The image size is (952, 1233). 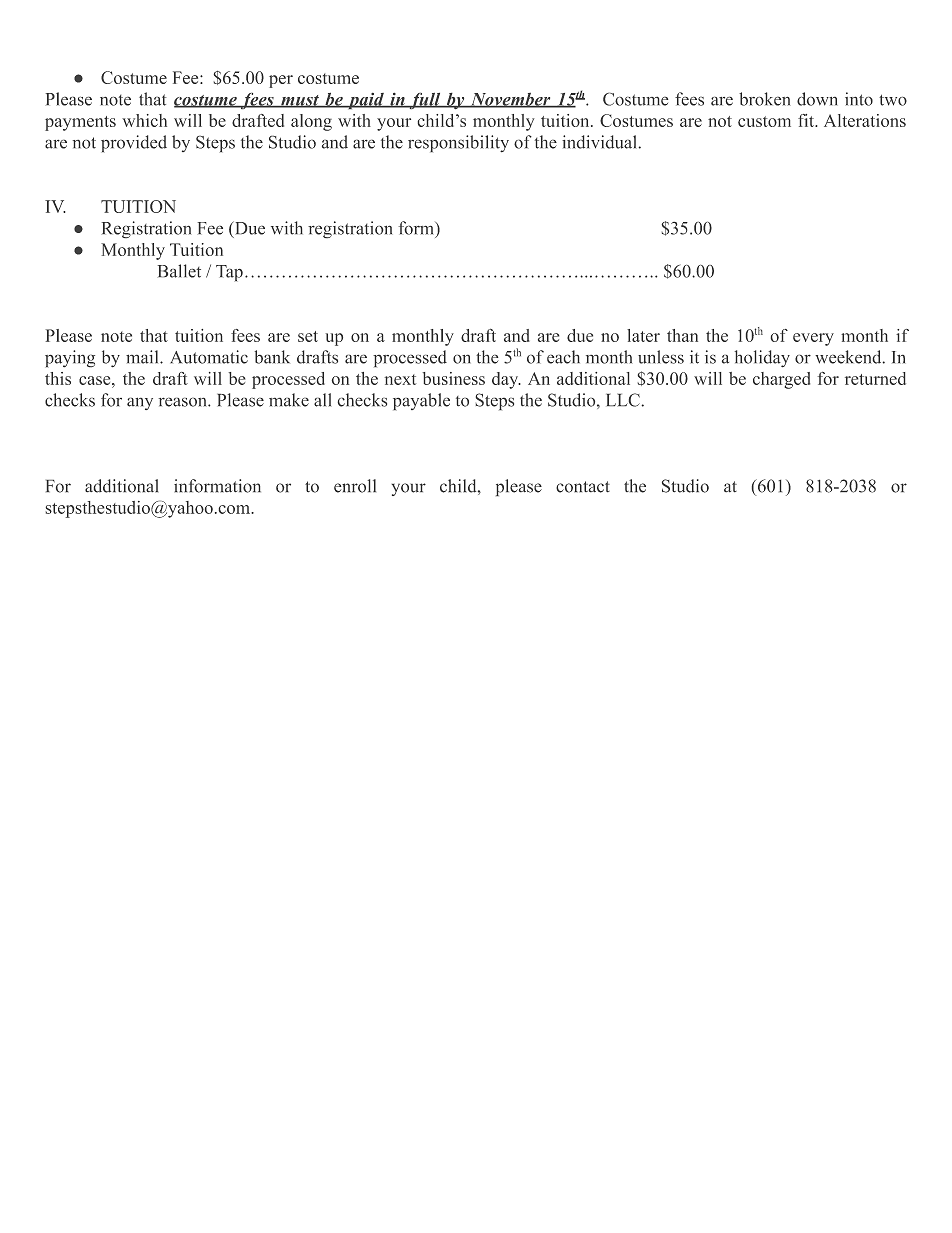 I want to click on mail, so click(x=143, y=357).
